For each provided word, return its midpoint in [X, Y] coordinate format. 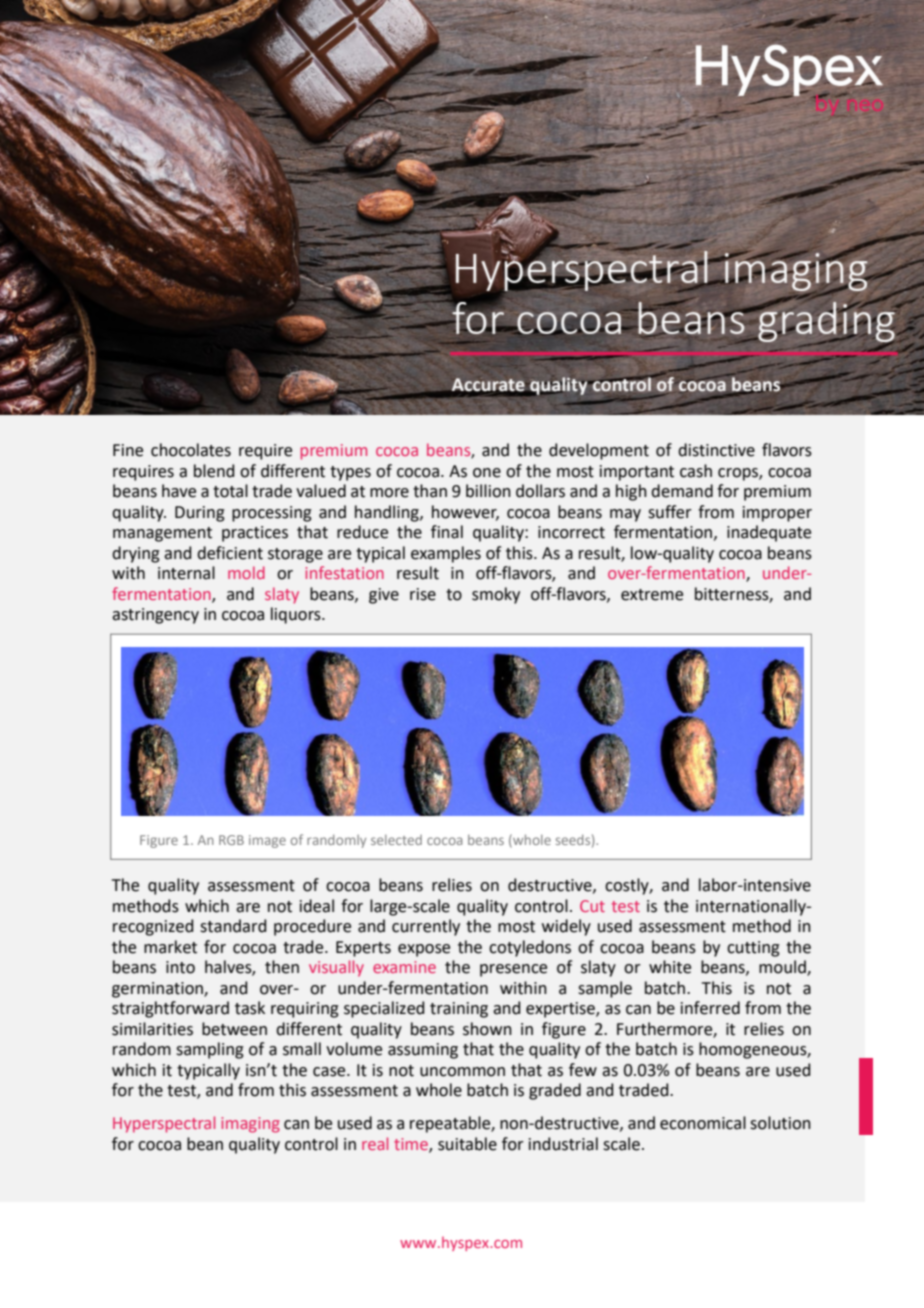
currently [426, 927]
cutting [753, 949]
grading [826, 322]
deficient [230, 553]
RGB [231, 840]
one [487, 473]
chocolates [191, 450]
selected [396, 840]
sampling [210, 1050]
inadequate [769, 533]
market [170, 947]
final [447, 532]
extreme [652, 595]
